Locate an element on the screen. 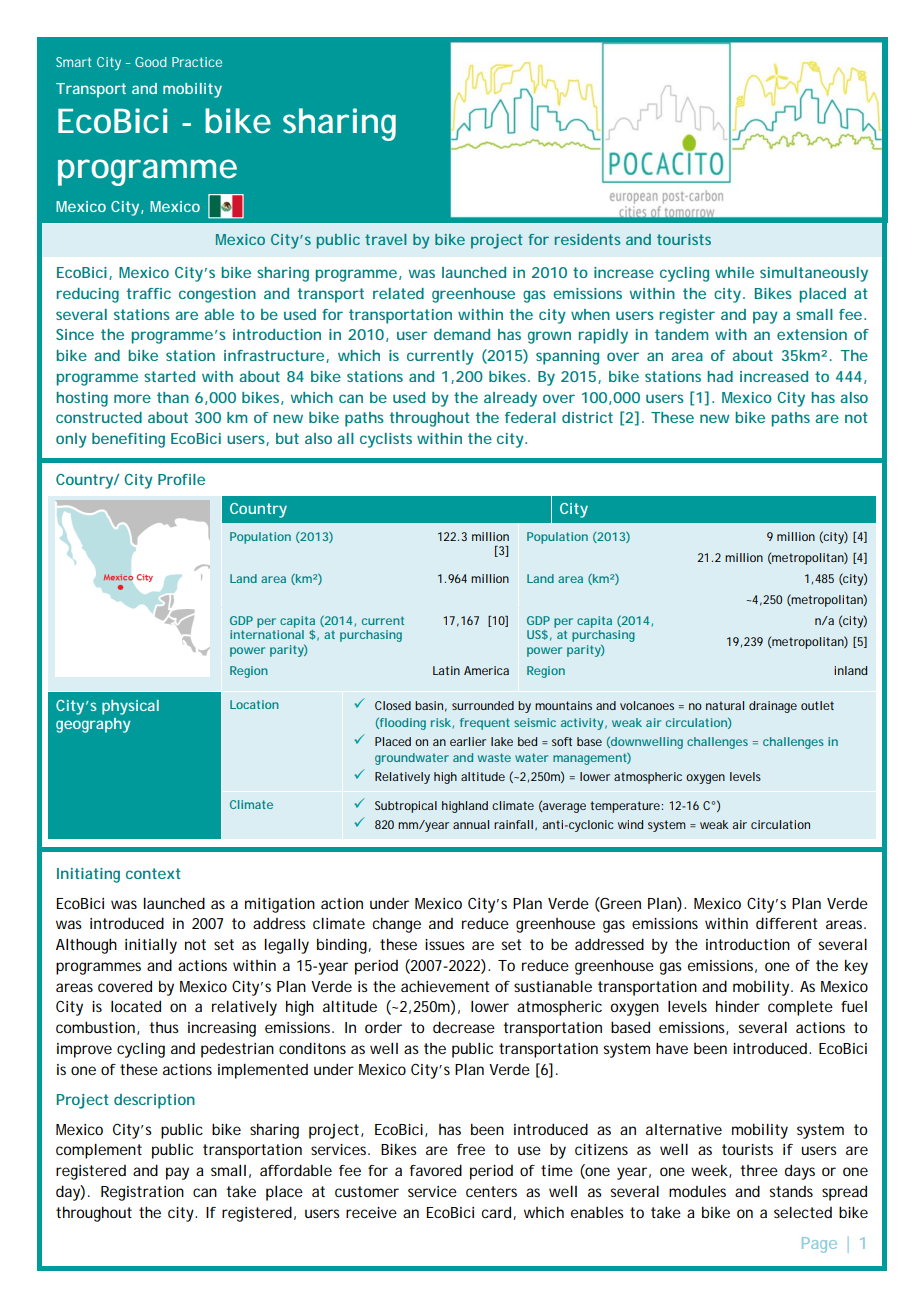 Image resolution: width=924 pixels, height=1308 pixels. achievement is located at coordinates (445, 986).
